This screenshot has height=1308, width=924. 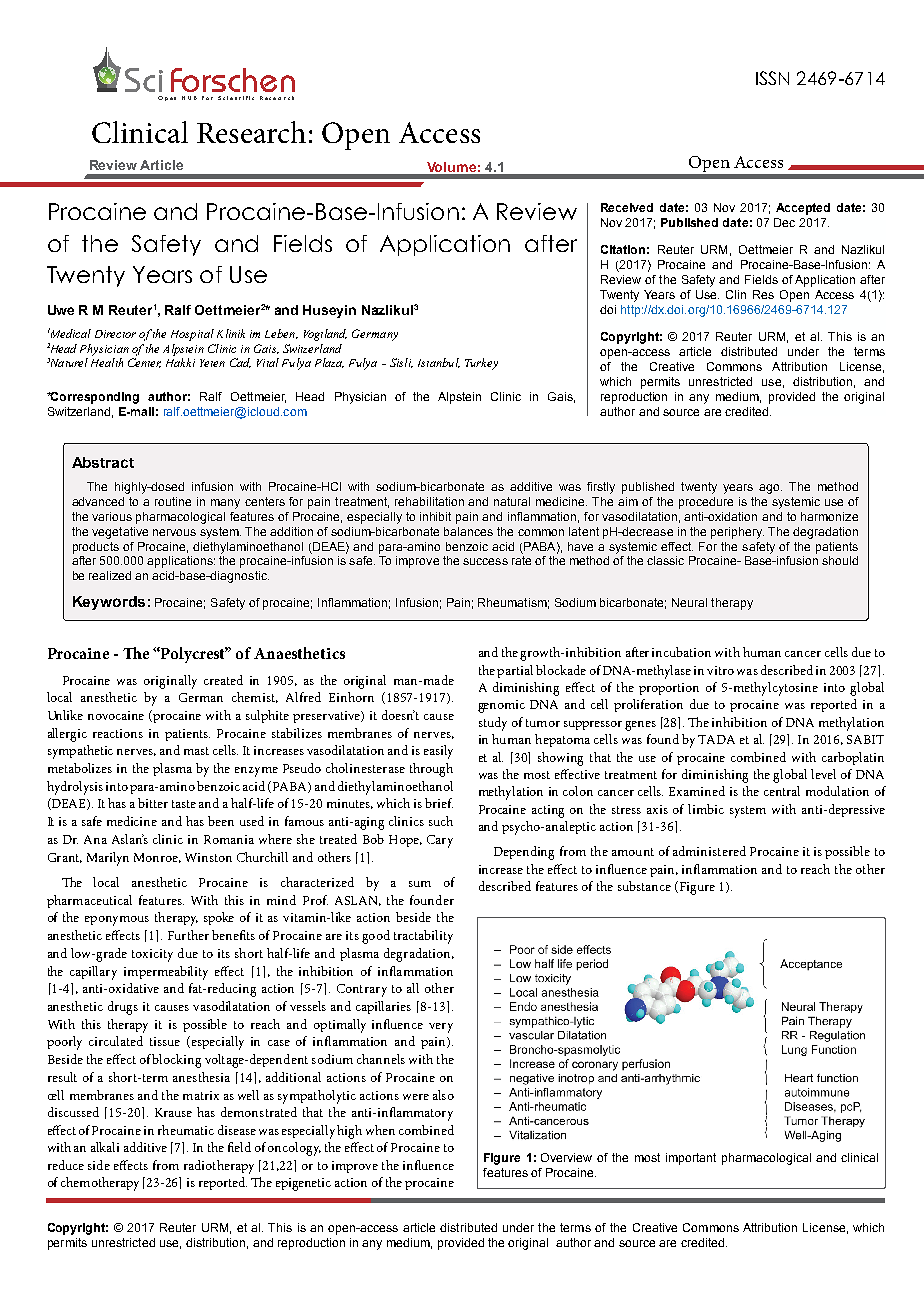 What do you see at coordinates (423, 937) in the screenshot?
I see `tractability` at bounding box center [423, 937].
